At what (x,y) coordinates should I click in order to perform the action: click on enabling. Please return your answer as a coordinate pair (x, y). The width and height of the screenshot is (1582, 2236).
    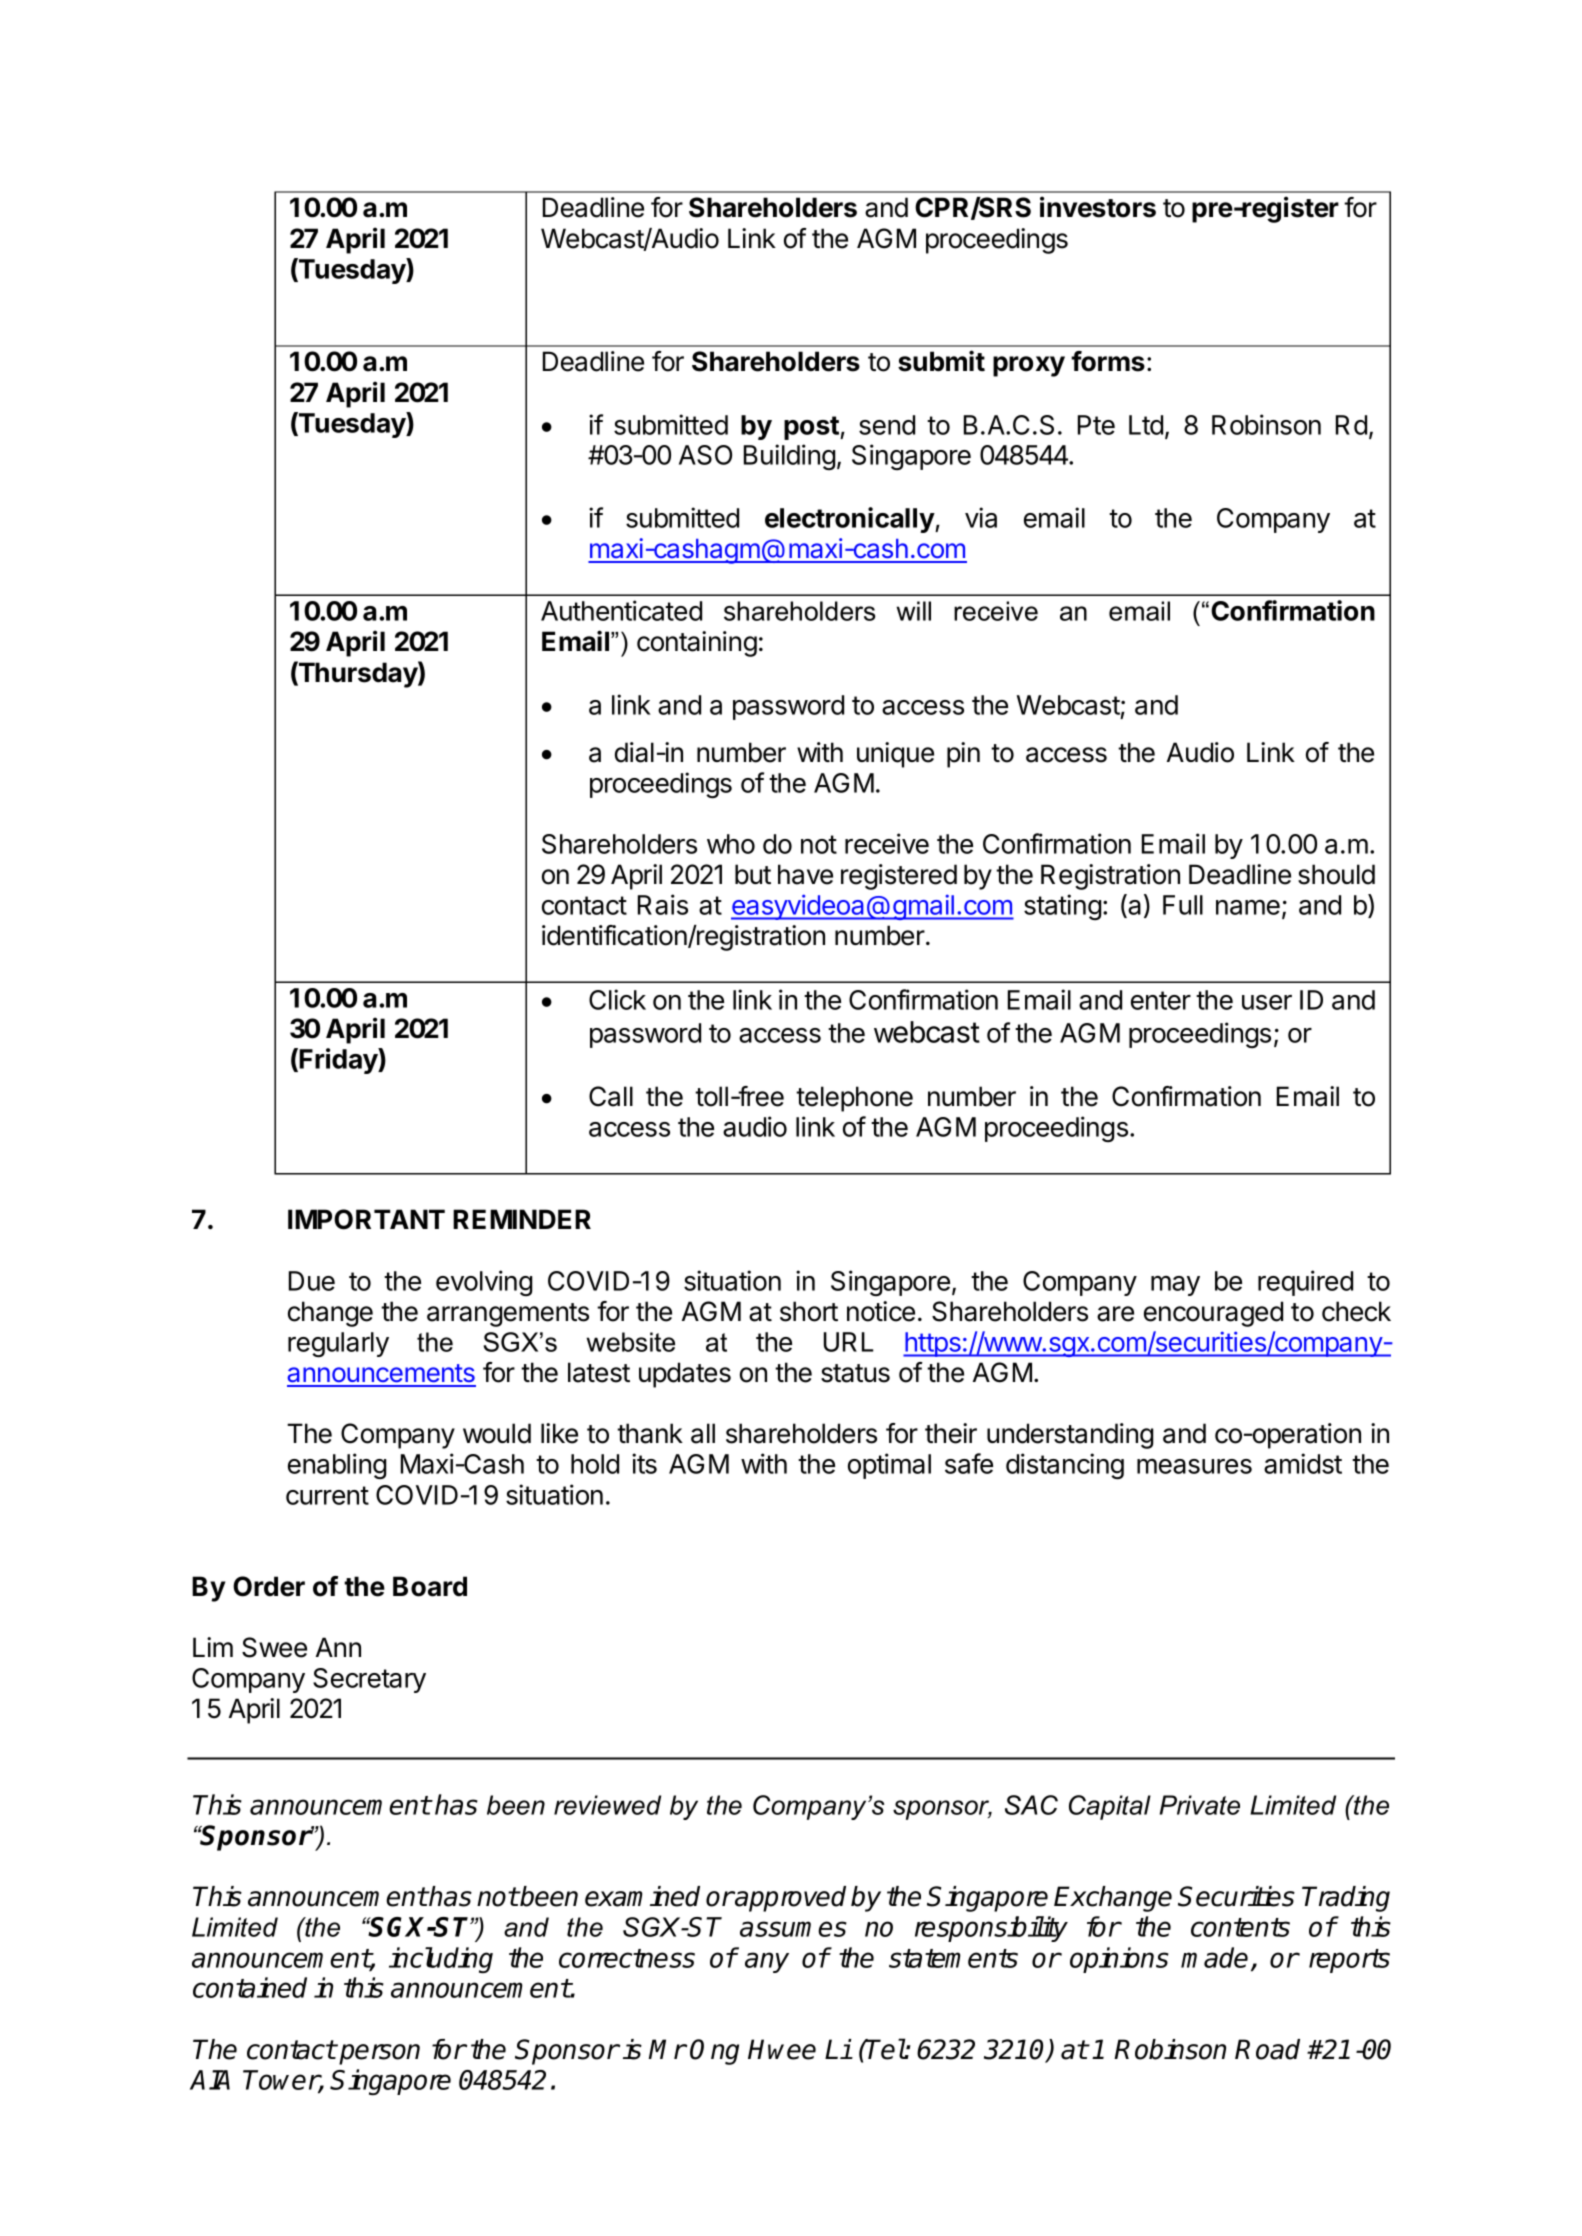
    Looking at the image, I should click on (337, 1466).
